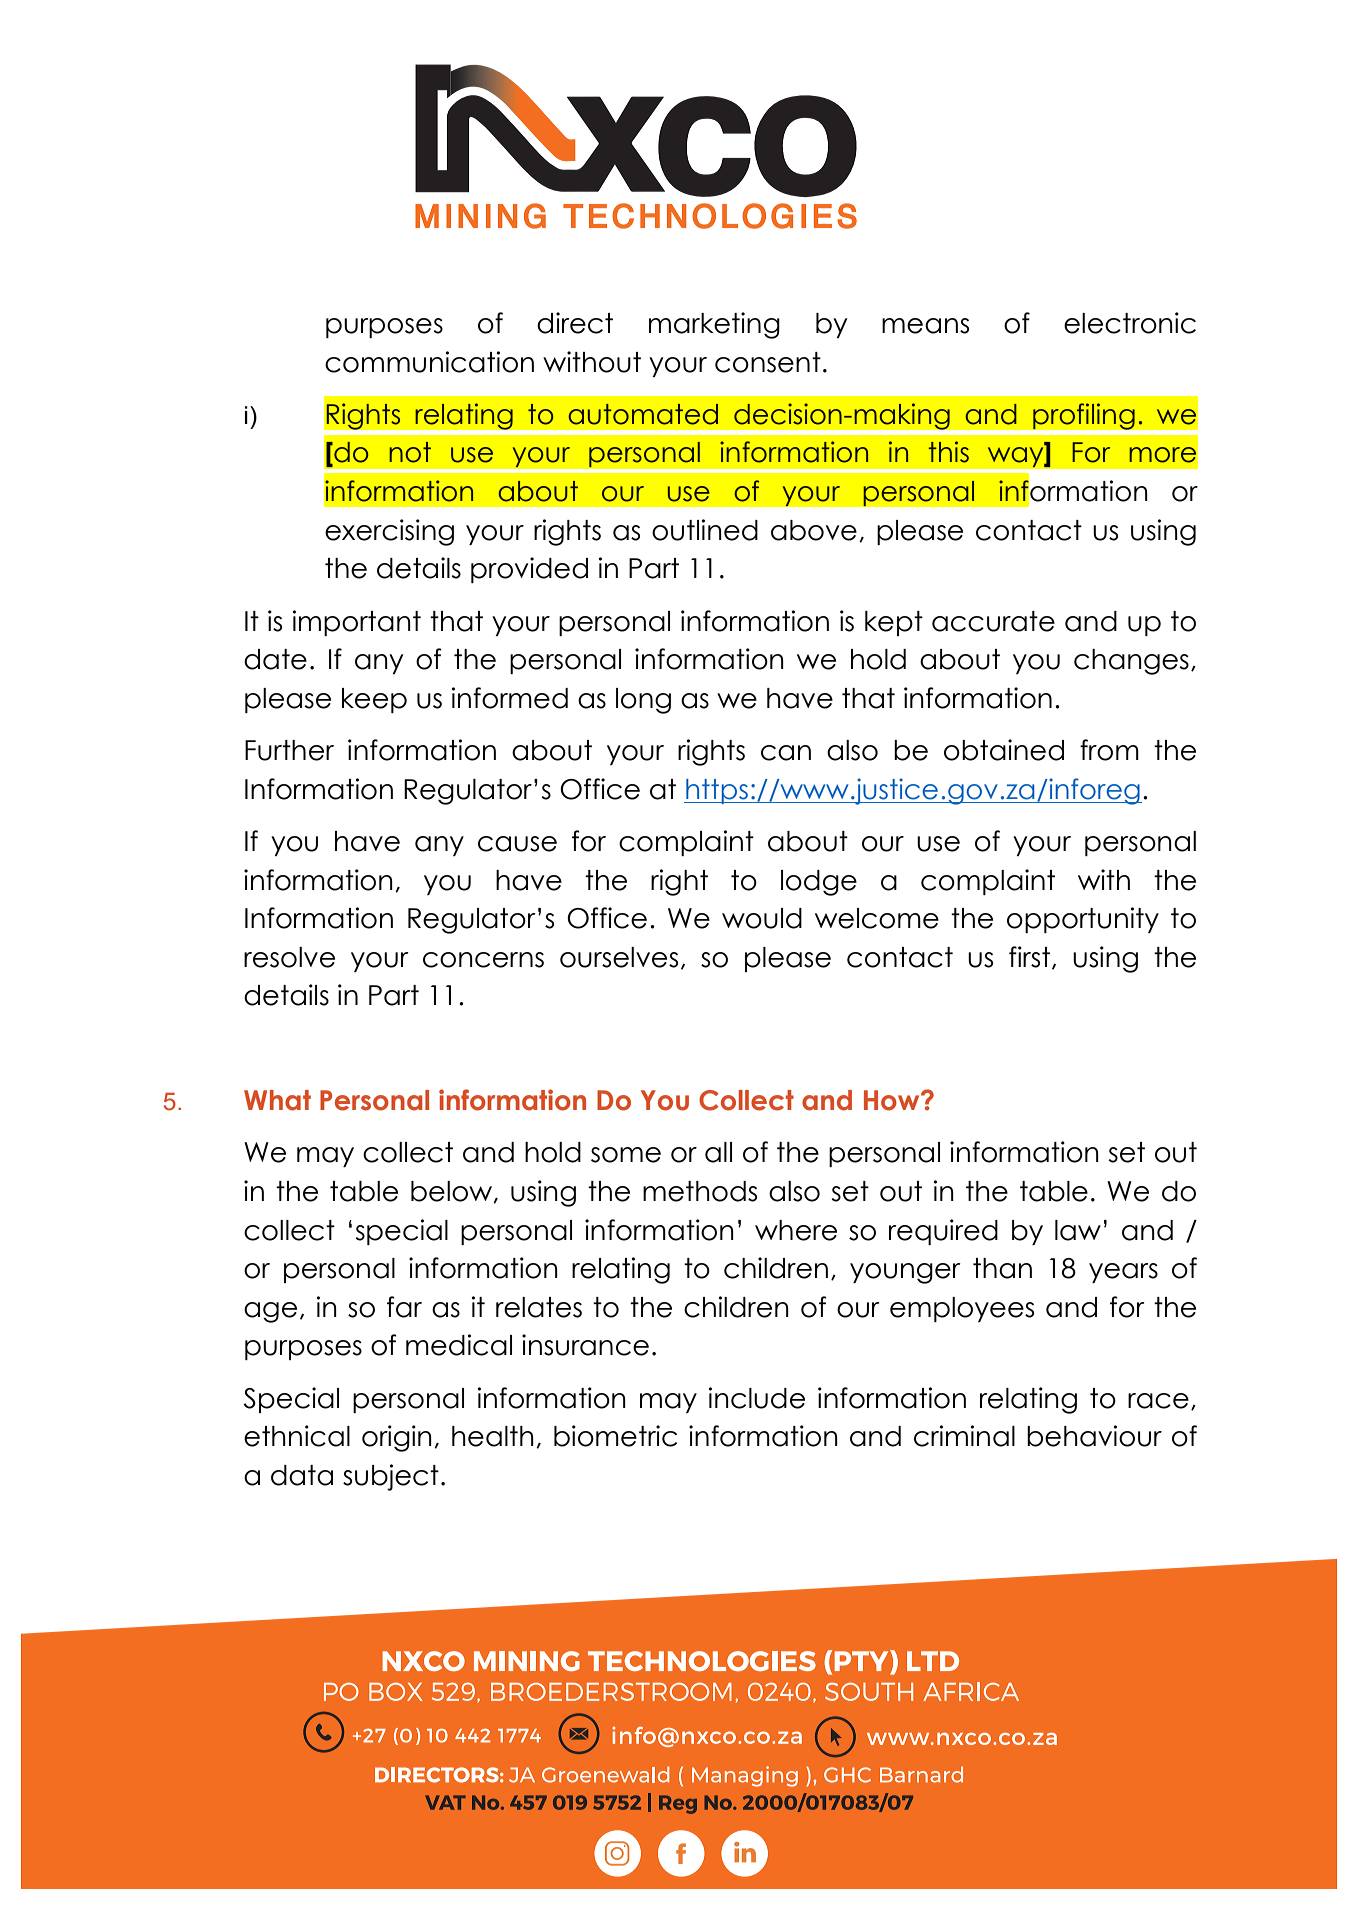  I want to click on obtained, so click(1004, 750).
